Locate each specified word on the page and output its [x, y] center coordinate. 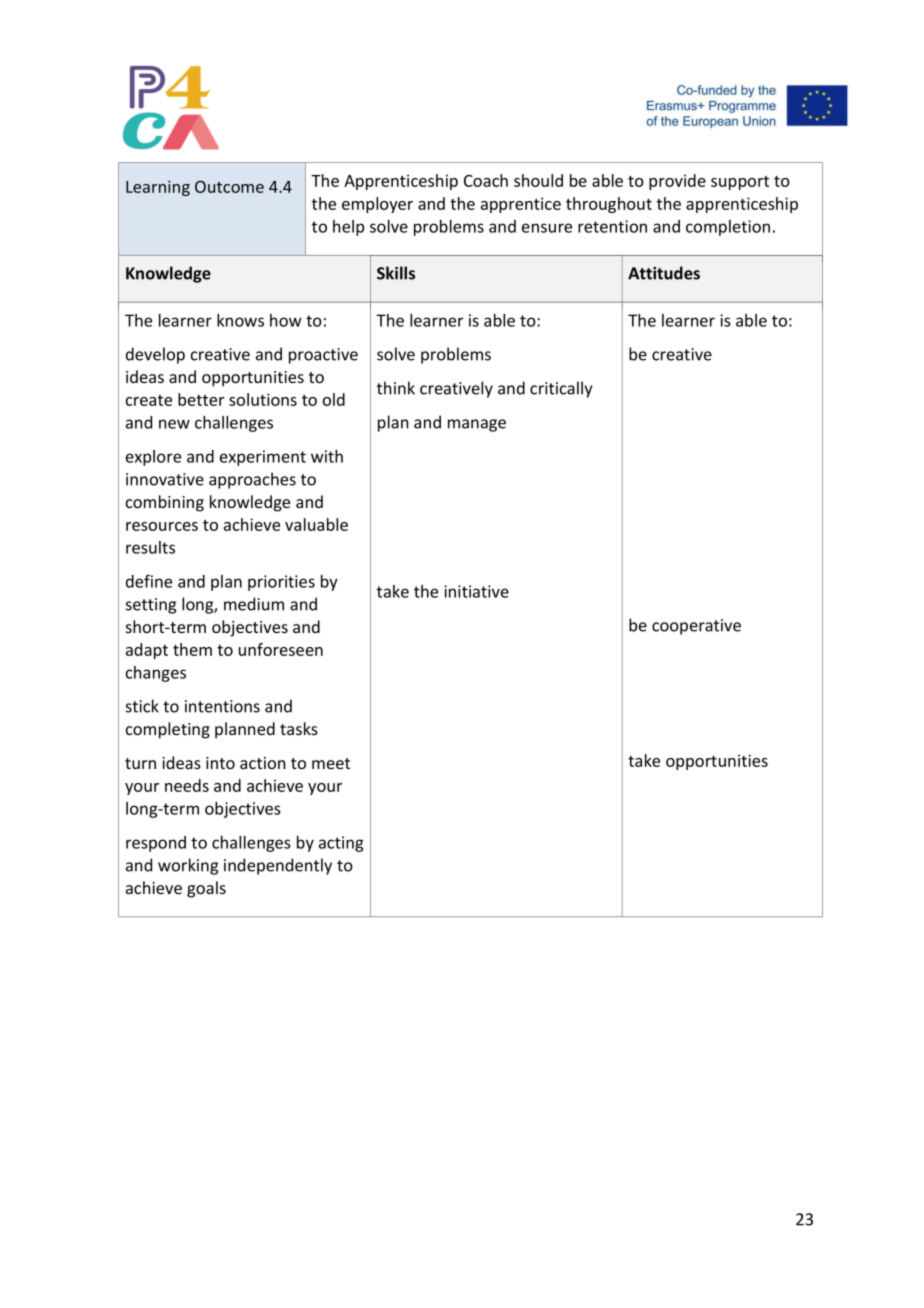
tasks [299, 728]
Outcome [229, 187]
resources [162, 526]
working [188, 866]
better [201, 399]
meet [331, 763]
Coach [486, 180]
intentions [222, 706]
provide [677, 182]
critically [561, 389]
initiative [476, 591]
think [396, 388]
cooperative [696, 627]
